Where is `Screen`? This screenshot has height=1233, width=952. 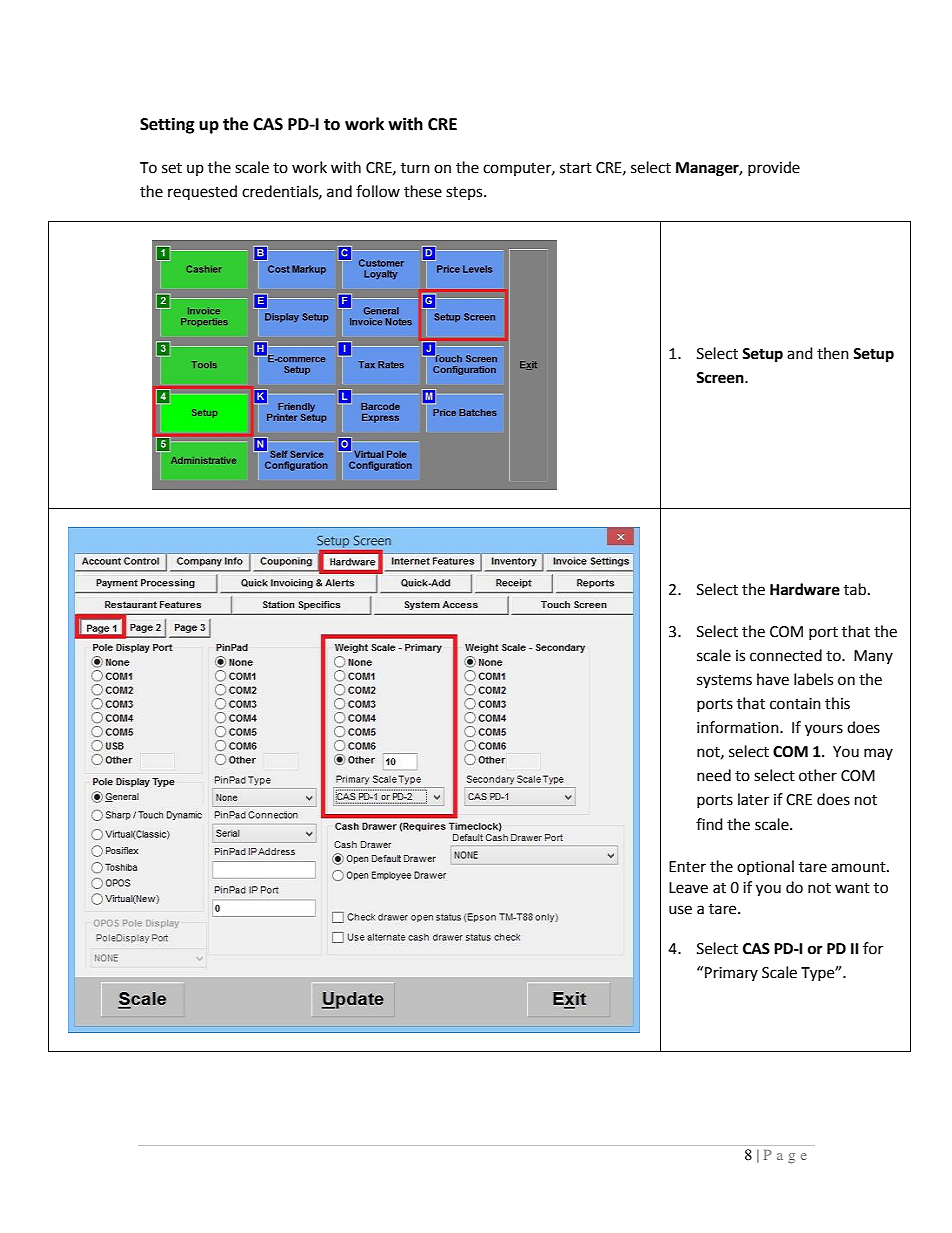
Screen is located at coordinates (721, 378).
